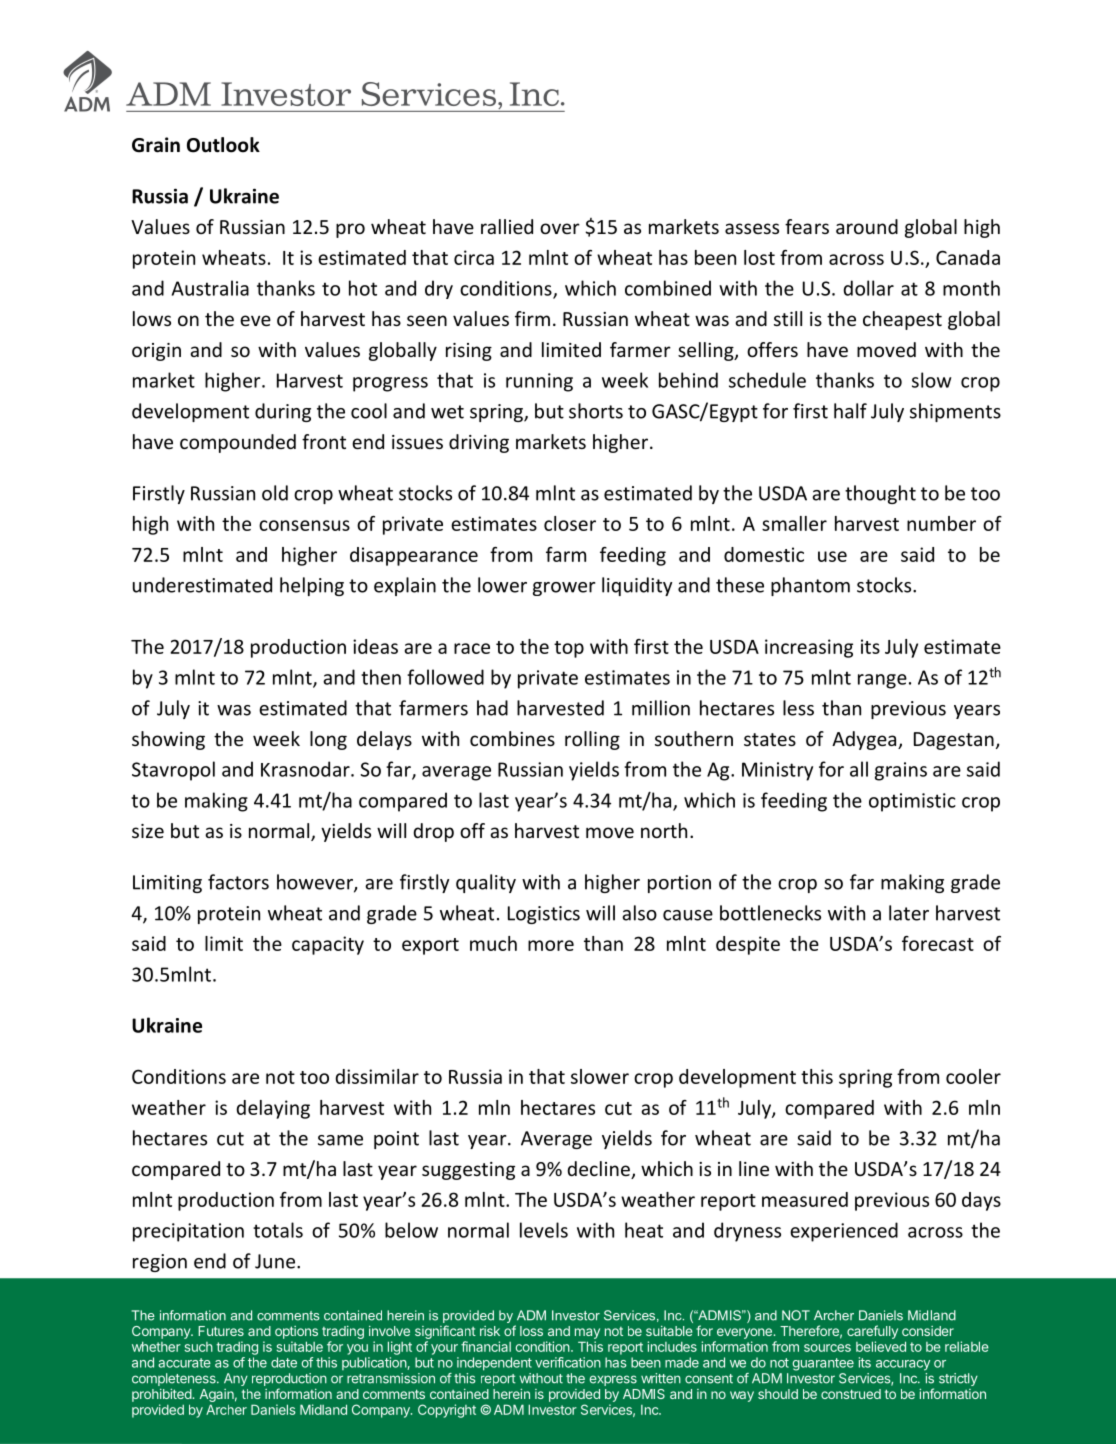  Describe the element at coordinates (867, 226) in the screenshot. I see `around` at that location.
